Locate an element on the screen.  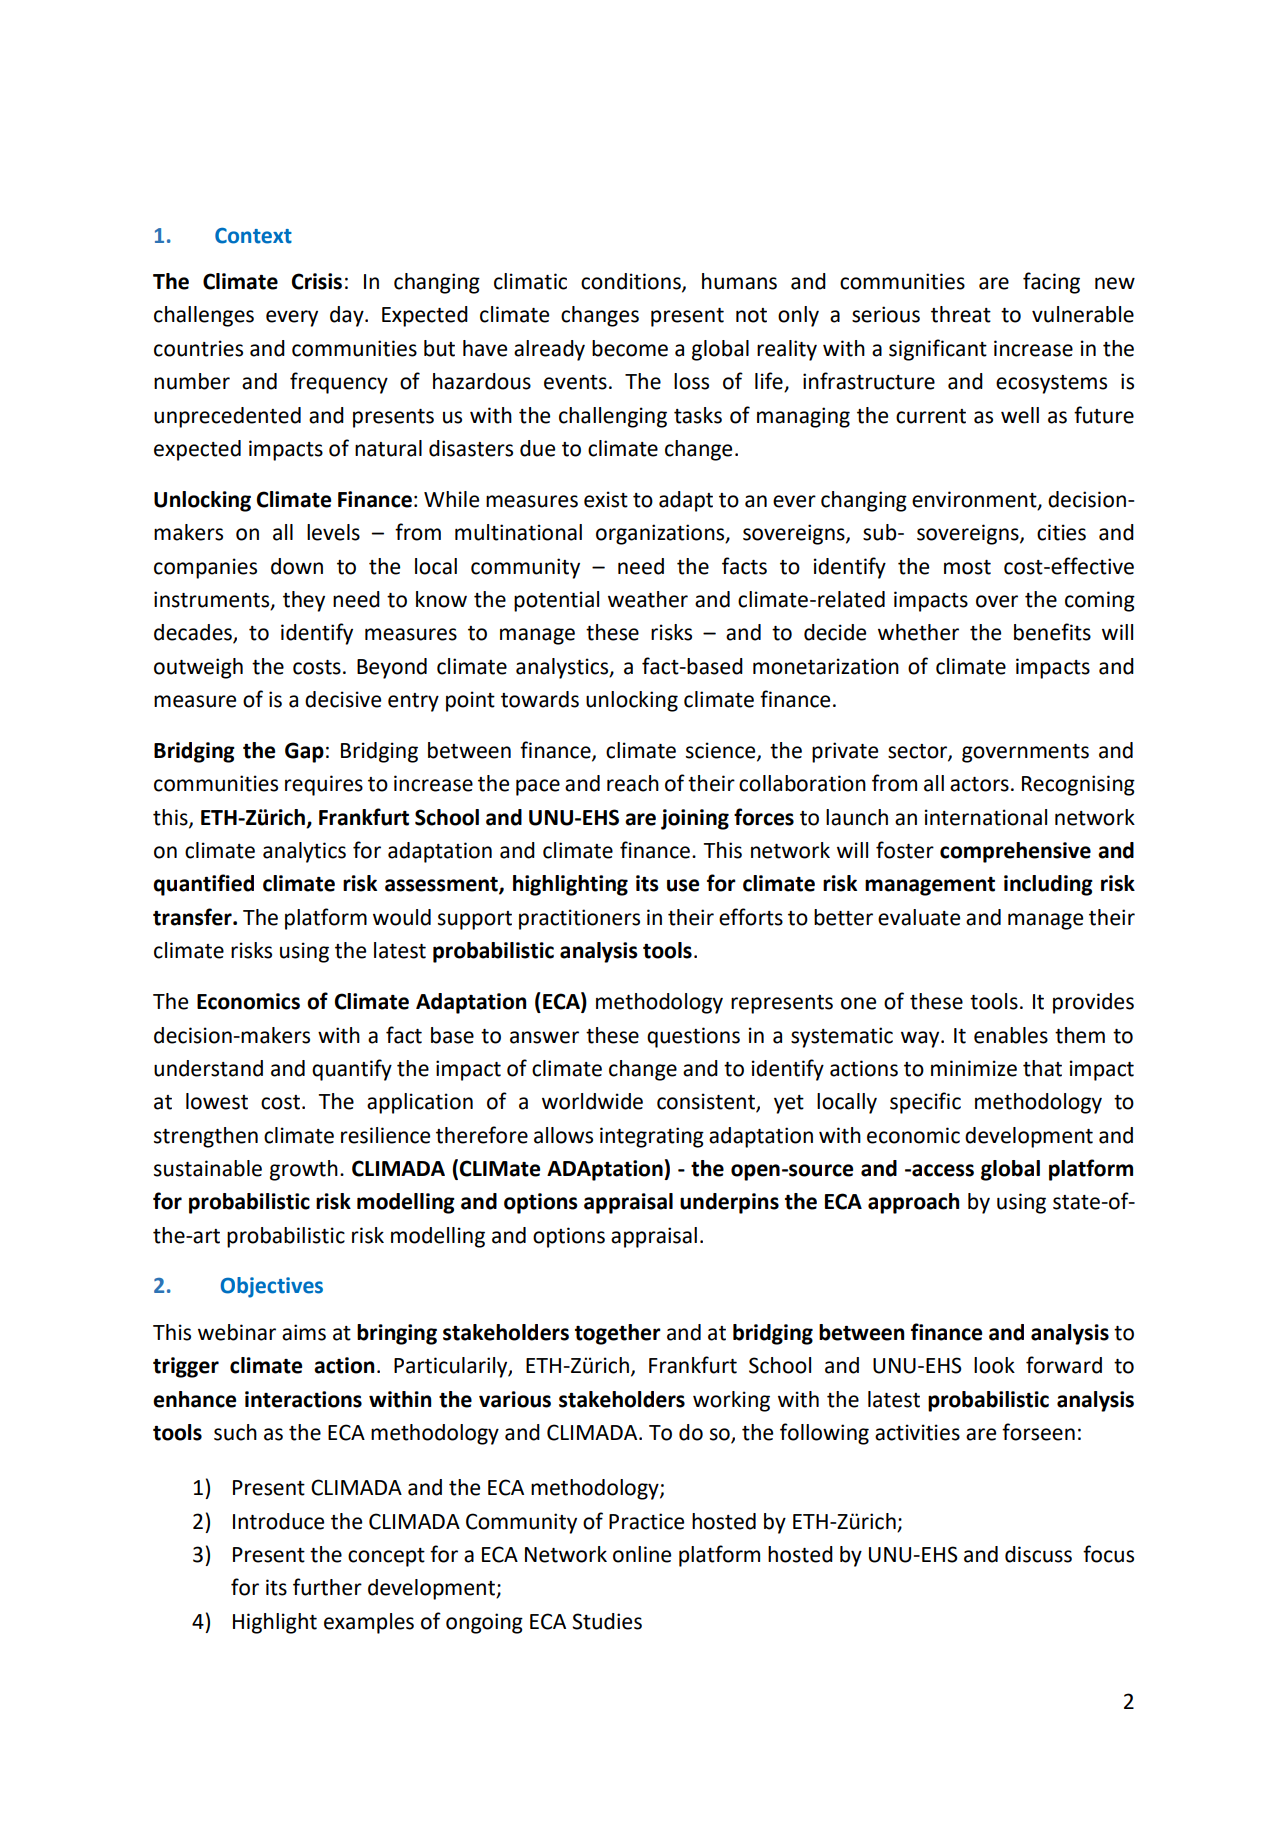
actors is located at coordinates (979, 784).
